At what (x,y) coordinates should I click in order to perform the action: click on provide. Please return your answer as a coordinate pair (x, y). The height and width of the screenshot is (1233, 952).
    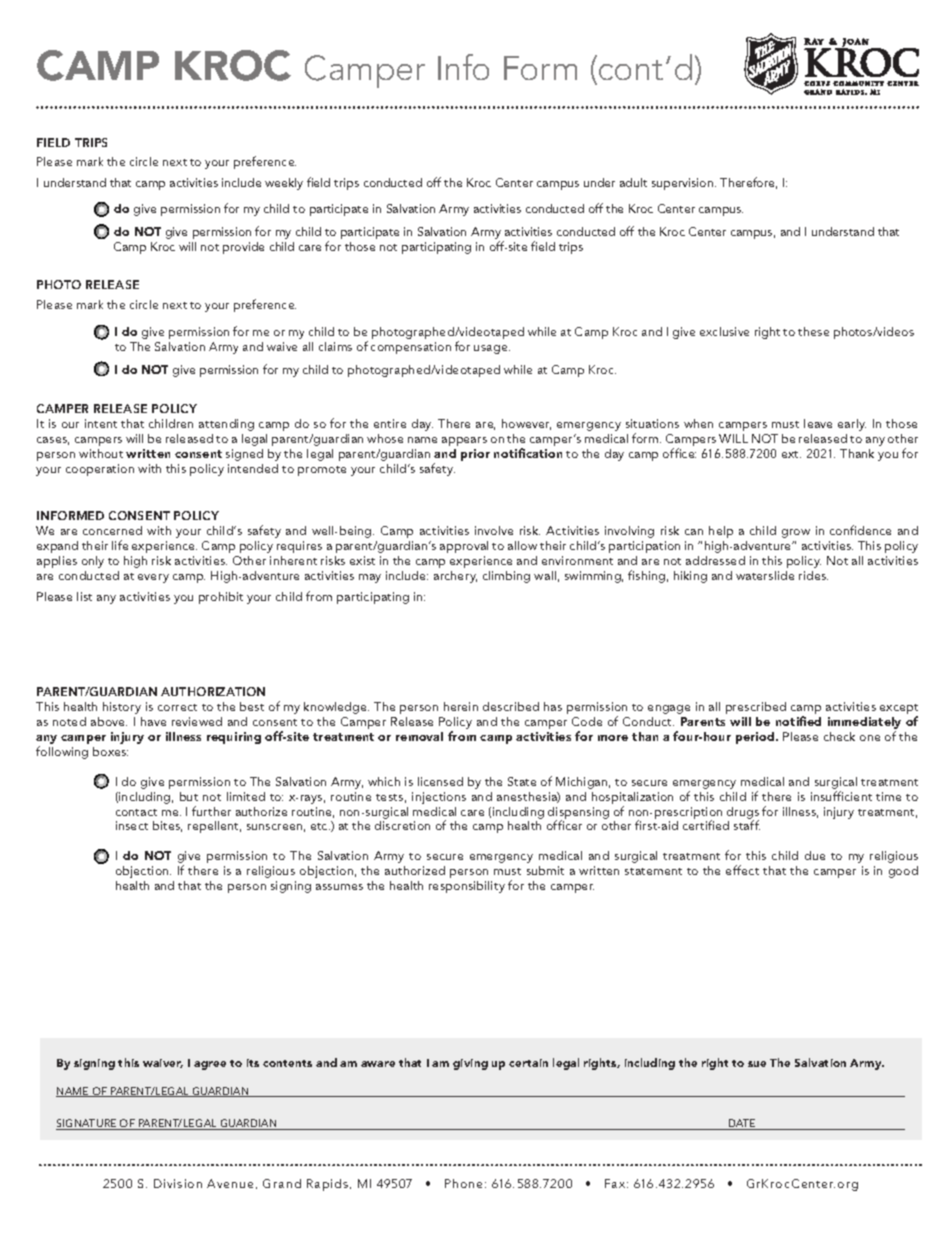
    Looking at the image, I should click on (243, 248).
